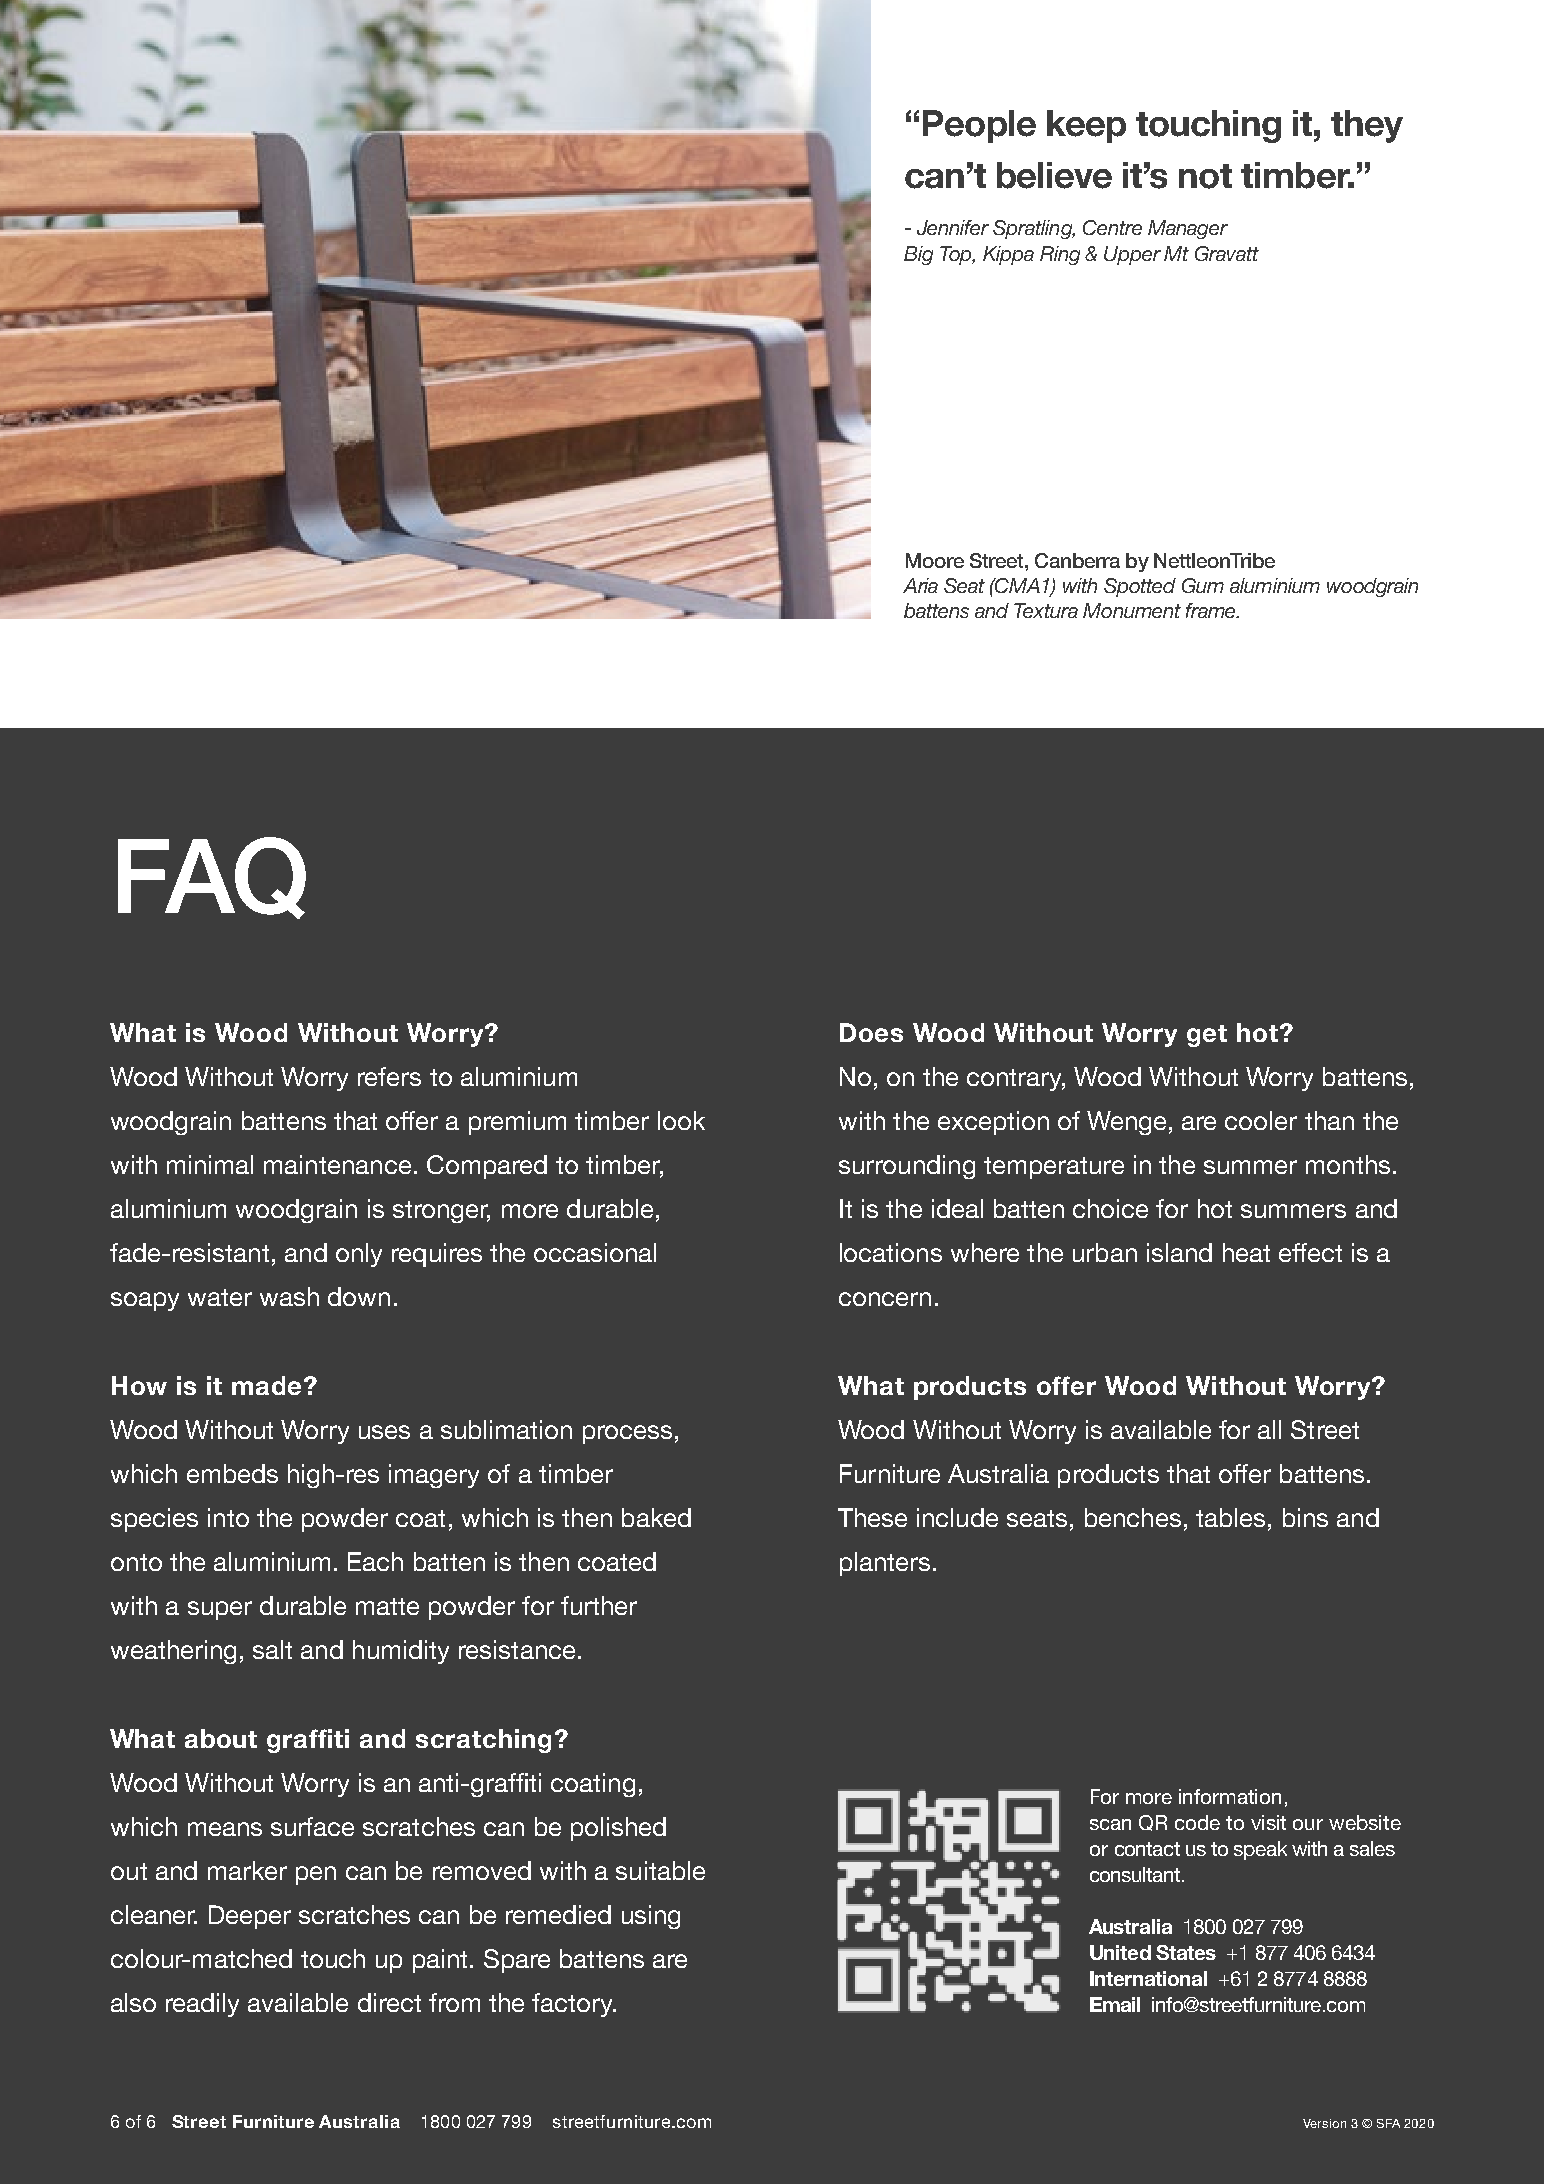 Image resolution: width=1544 pixels, height=2184 pixels. Describe the element at coordinates (1230, 1517) in the document. I see `tables` at that location.
